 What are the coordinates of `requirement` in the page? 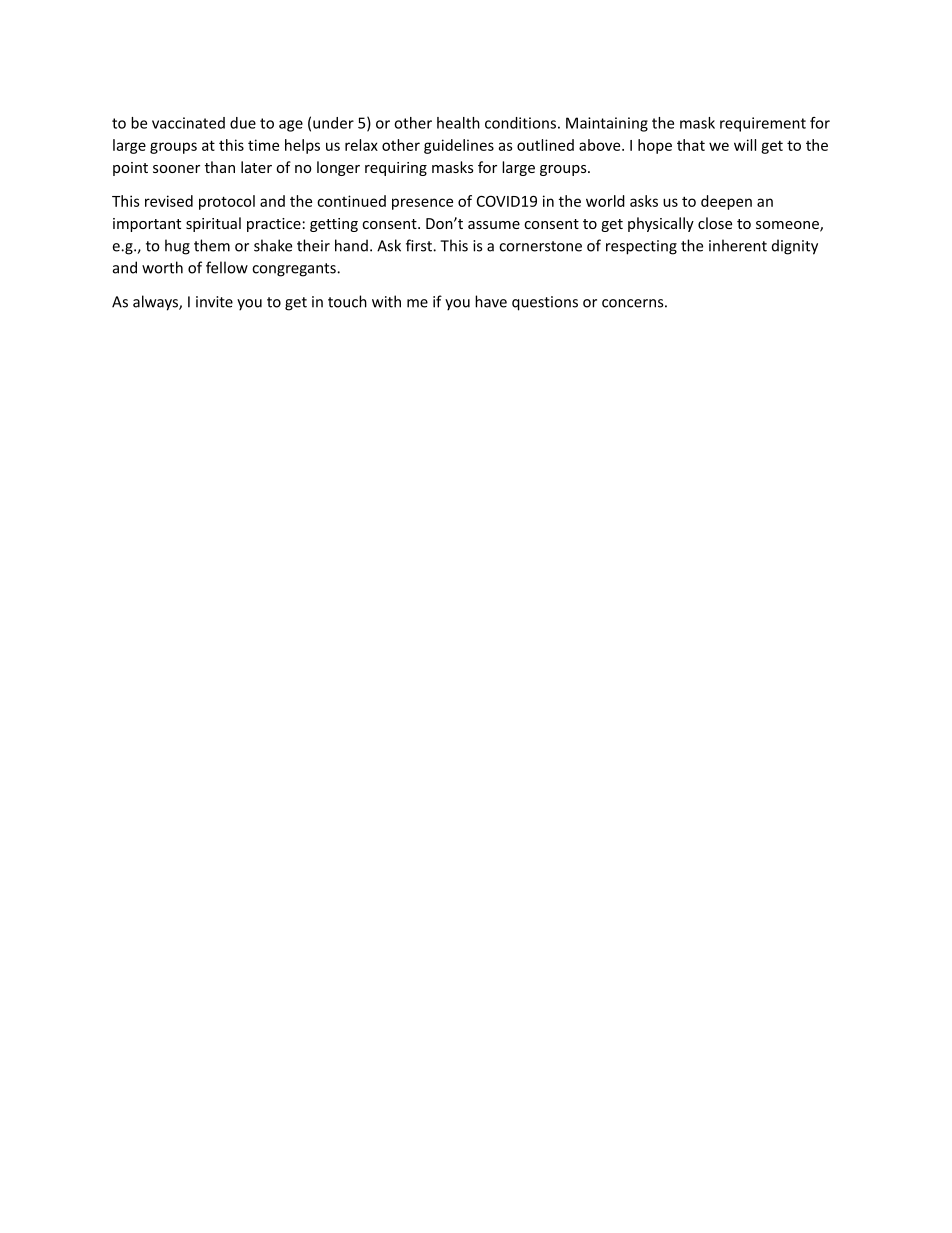 It's located at (763, 124).
